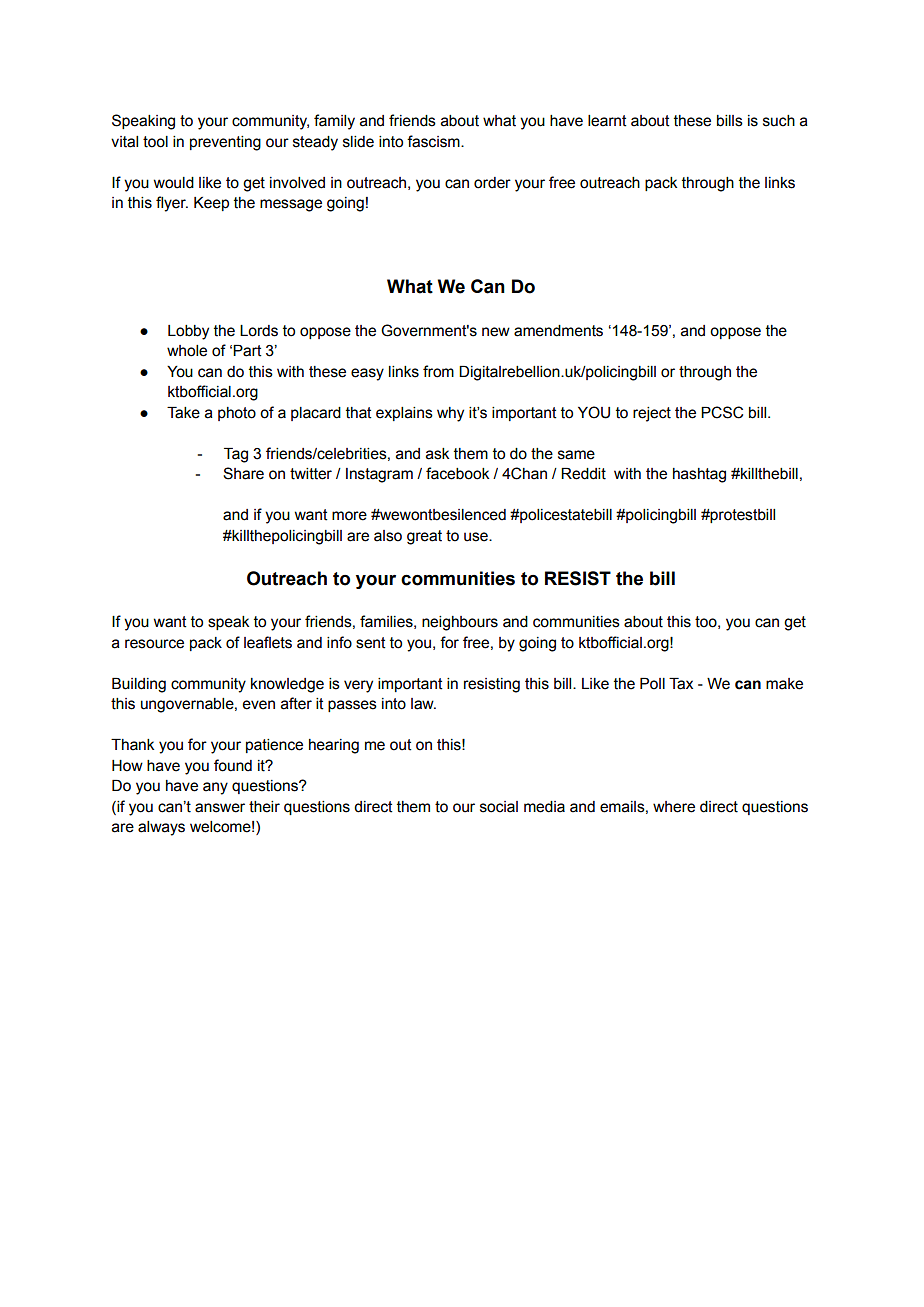 The width and height of the screenshot is (924, 1307). What do you see at coordinates (243, 473) in the screenshot?
I see `Share` at bounding box center [243, 473].
